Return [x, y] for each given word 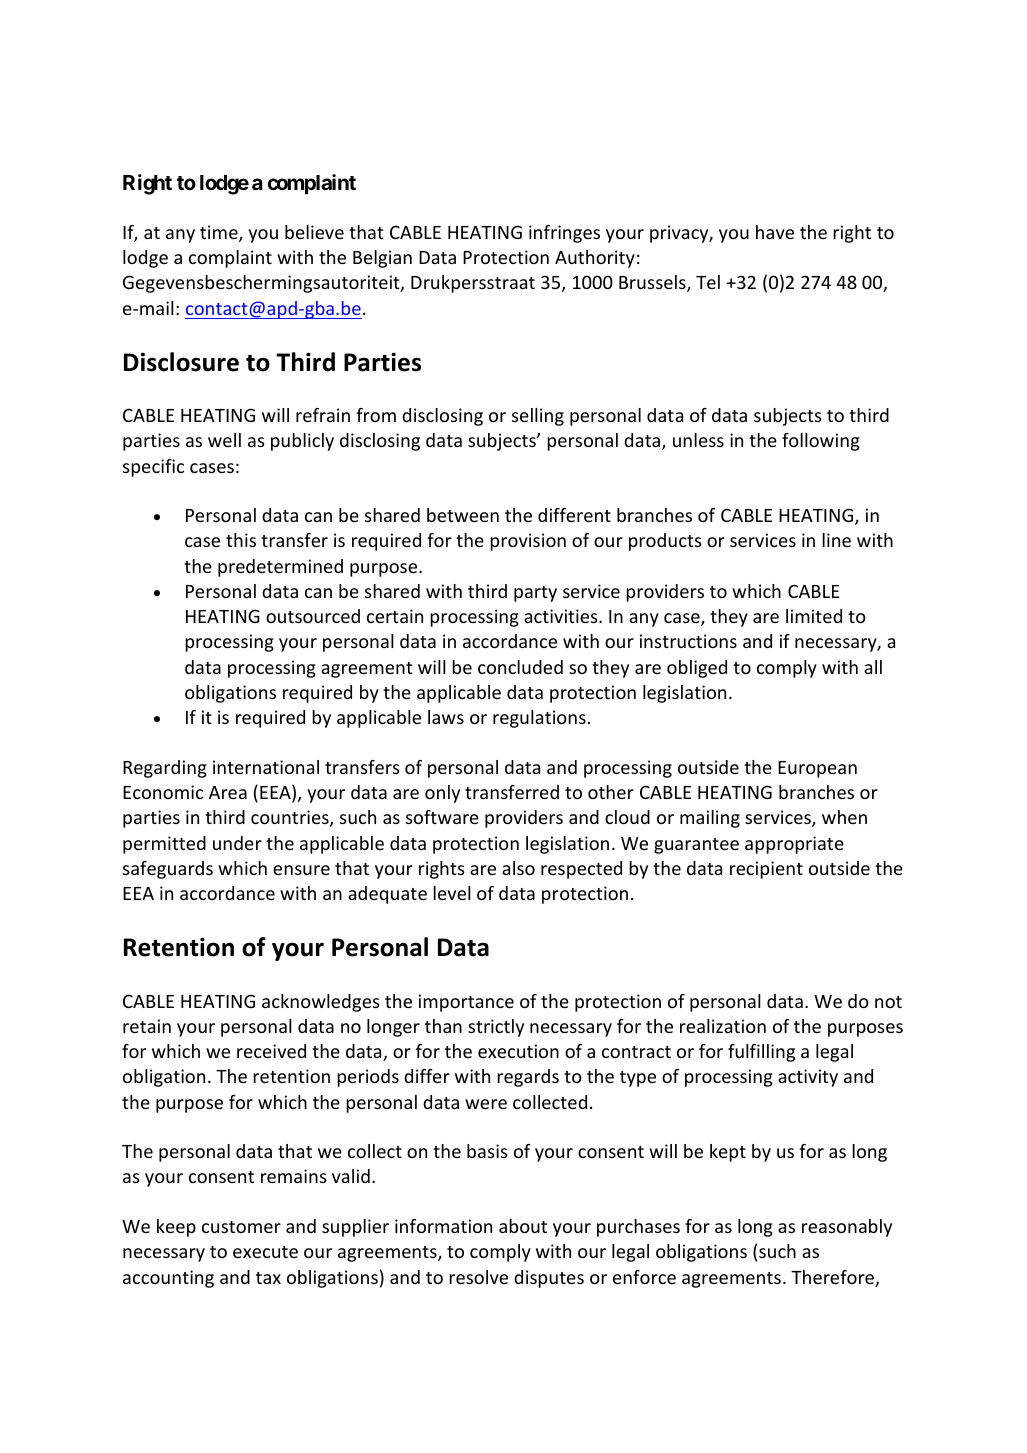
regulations [539, 719]
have [775, 232]
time [220, 233]
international [266, 767]
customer [241, 1227]
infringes [564, 234]
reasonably [847, 1228]
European [817, 769]
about [523, 1226]
